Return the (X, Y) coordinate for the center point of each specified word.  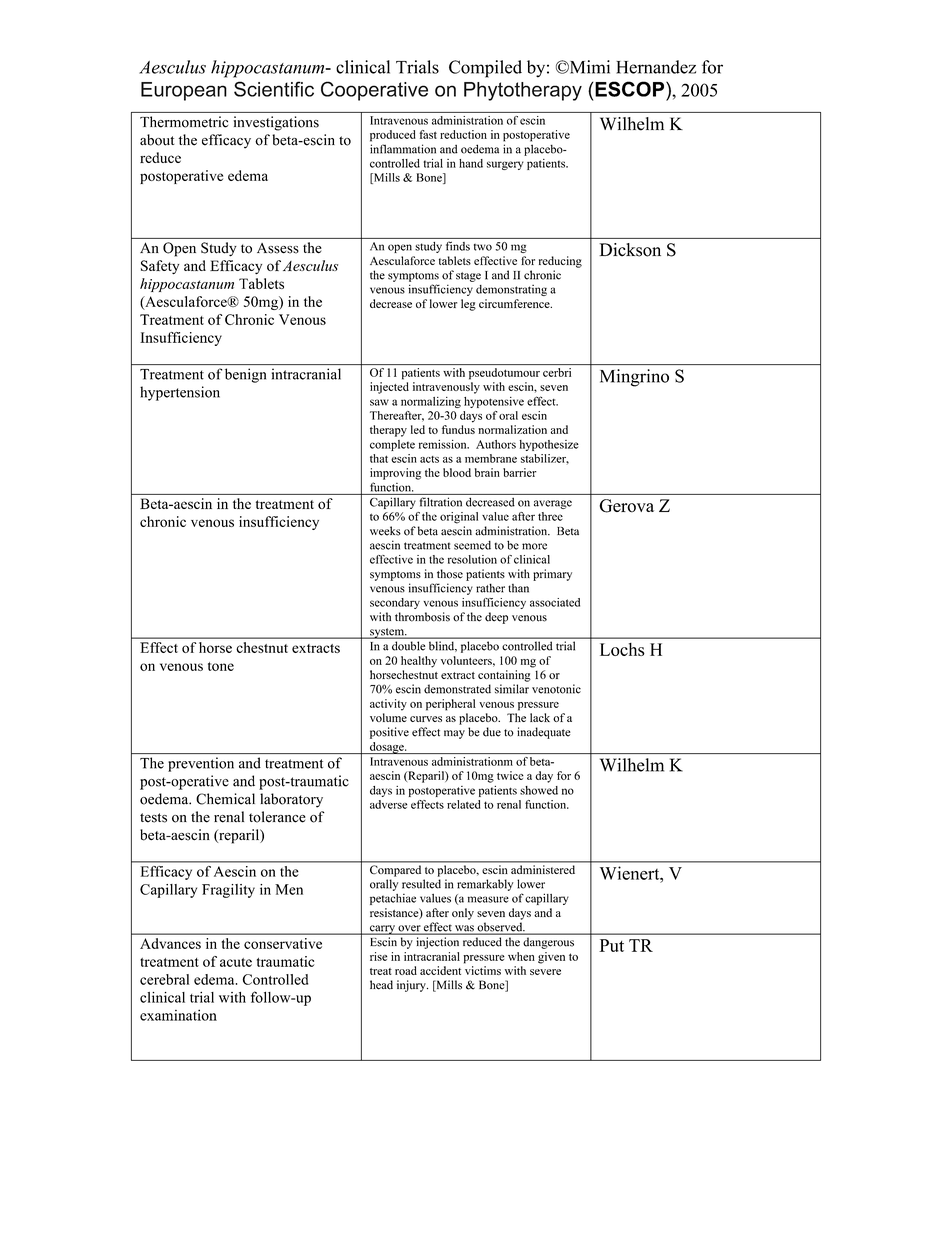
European (184, 91)
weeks (385, 531)
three (550, 516)
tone (221, 666)
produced (393, 136)
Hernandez (656, 67)
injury (412, 986)
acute (236, 962)
